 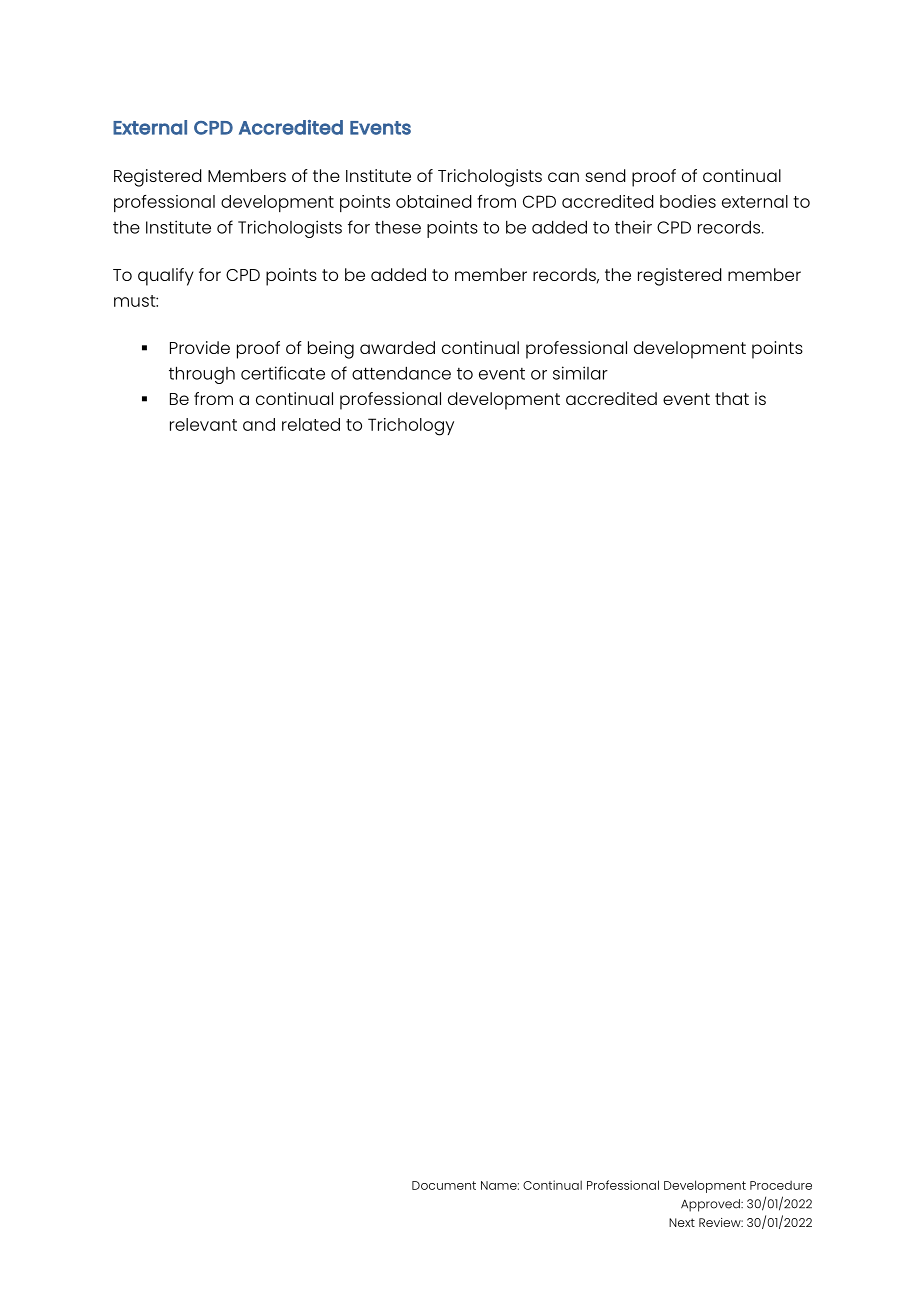 I want to click on Document, so click(x=444, y=1185).
